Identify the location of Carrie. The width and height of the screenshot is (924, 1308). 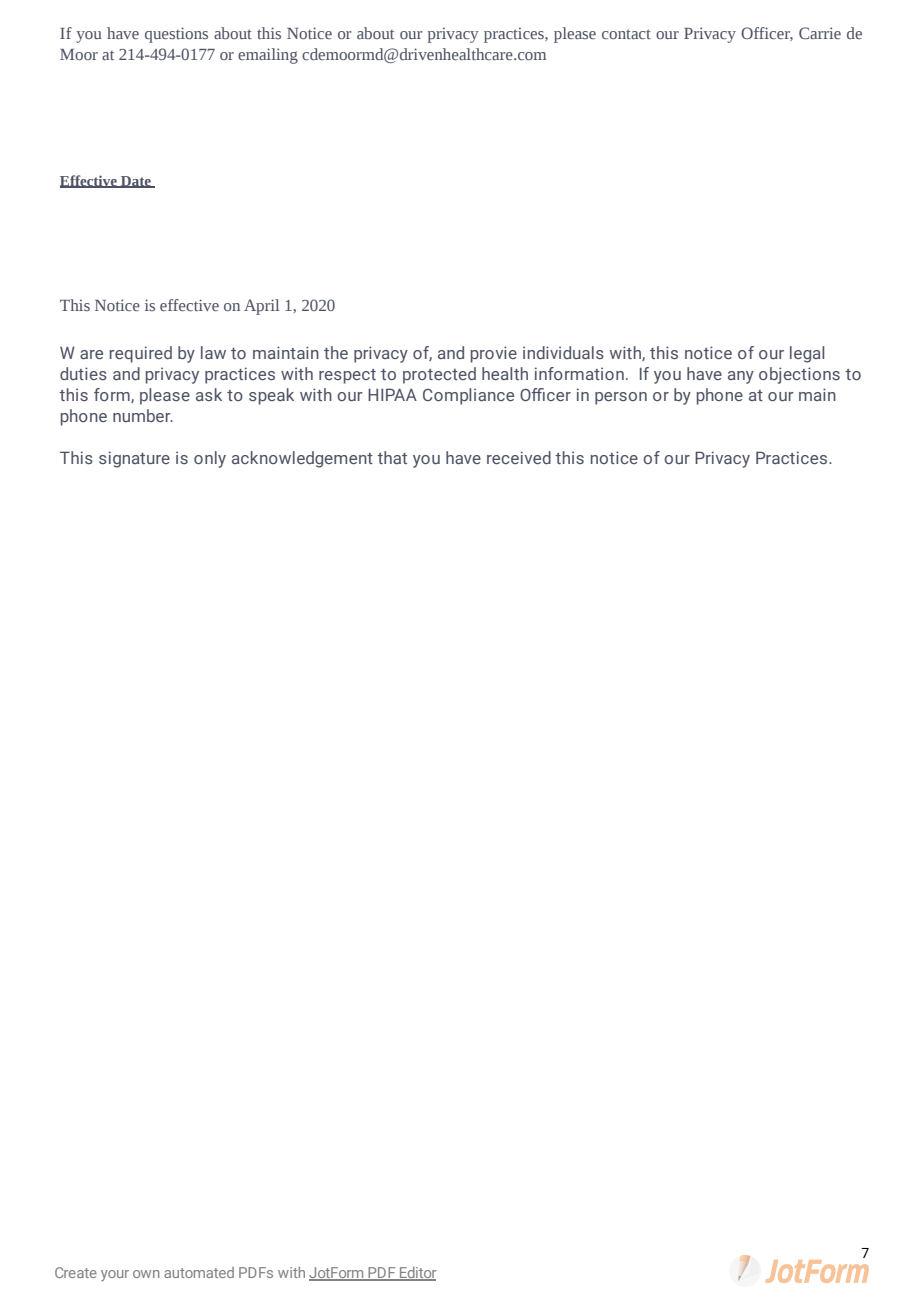
(820, 33).
